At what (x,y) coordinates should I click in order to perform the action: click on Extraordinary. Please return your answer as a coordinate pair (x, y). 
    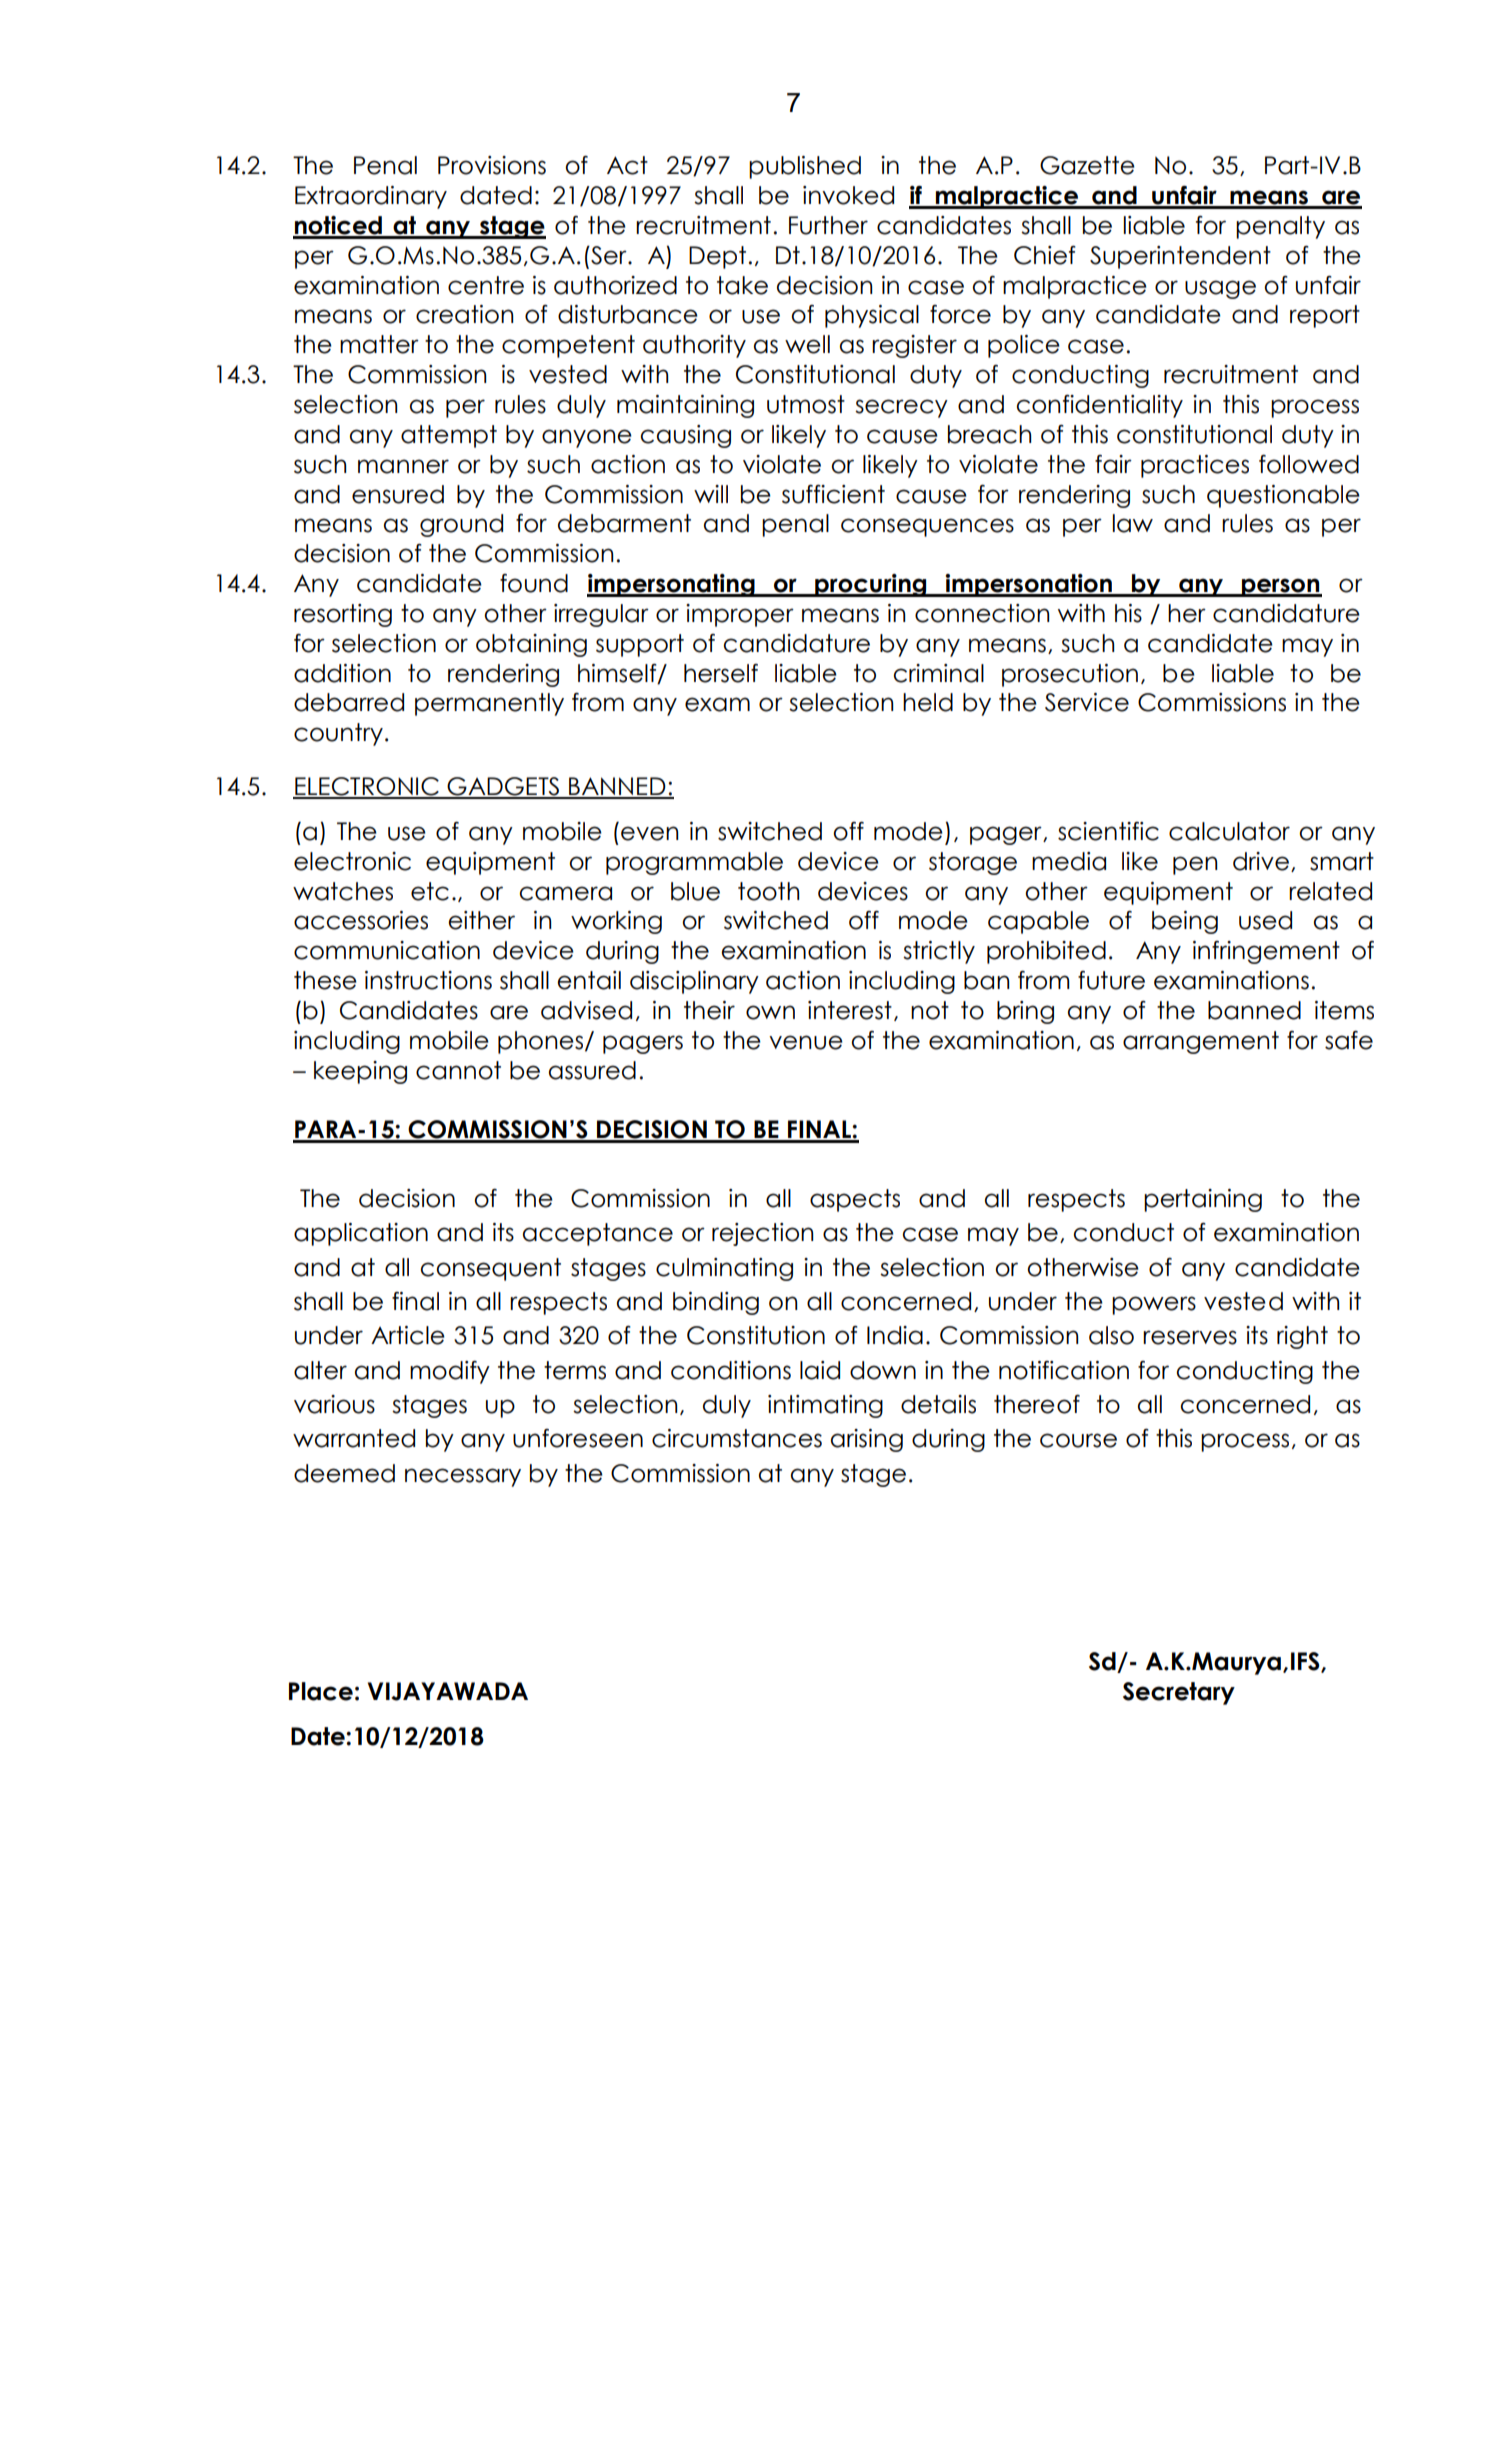
    Looking at the image, I should click on (371, 197).
